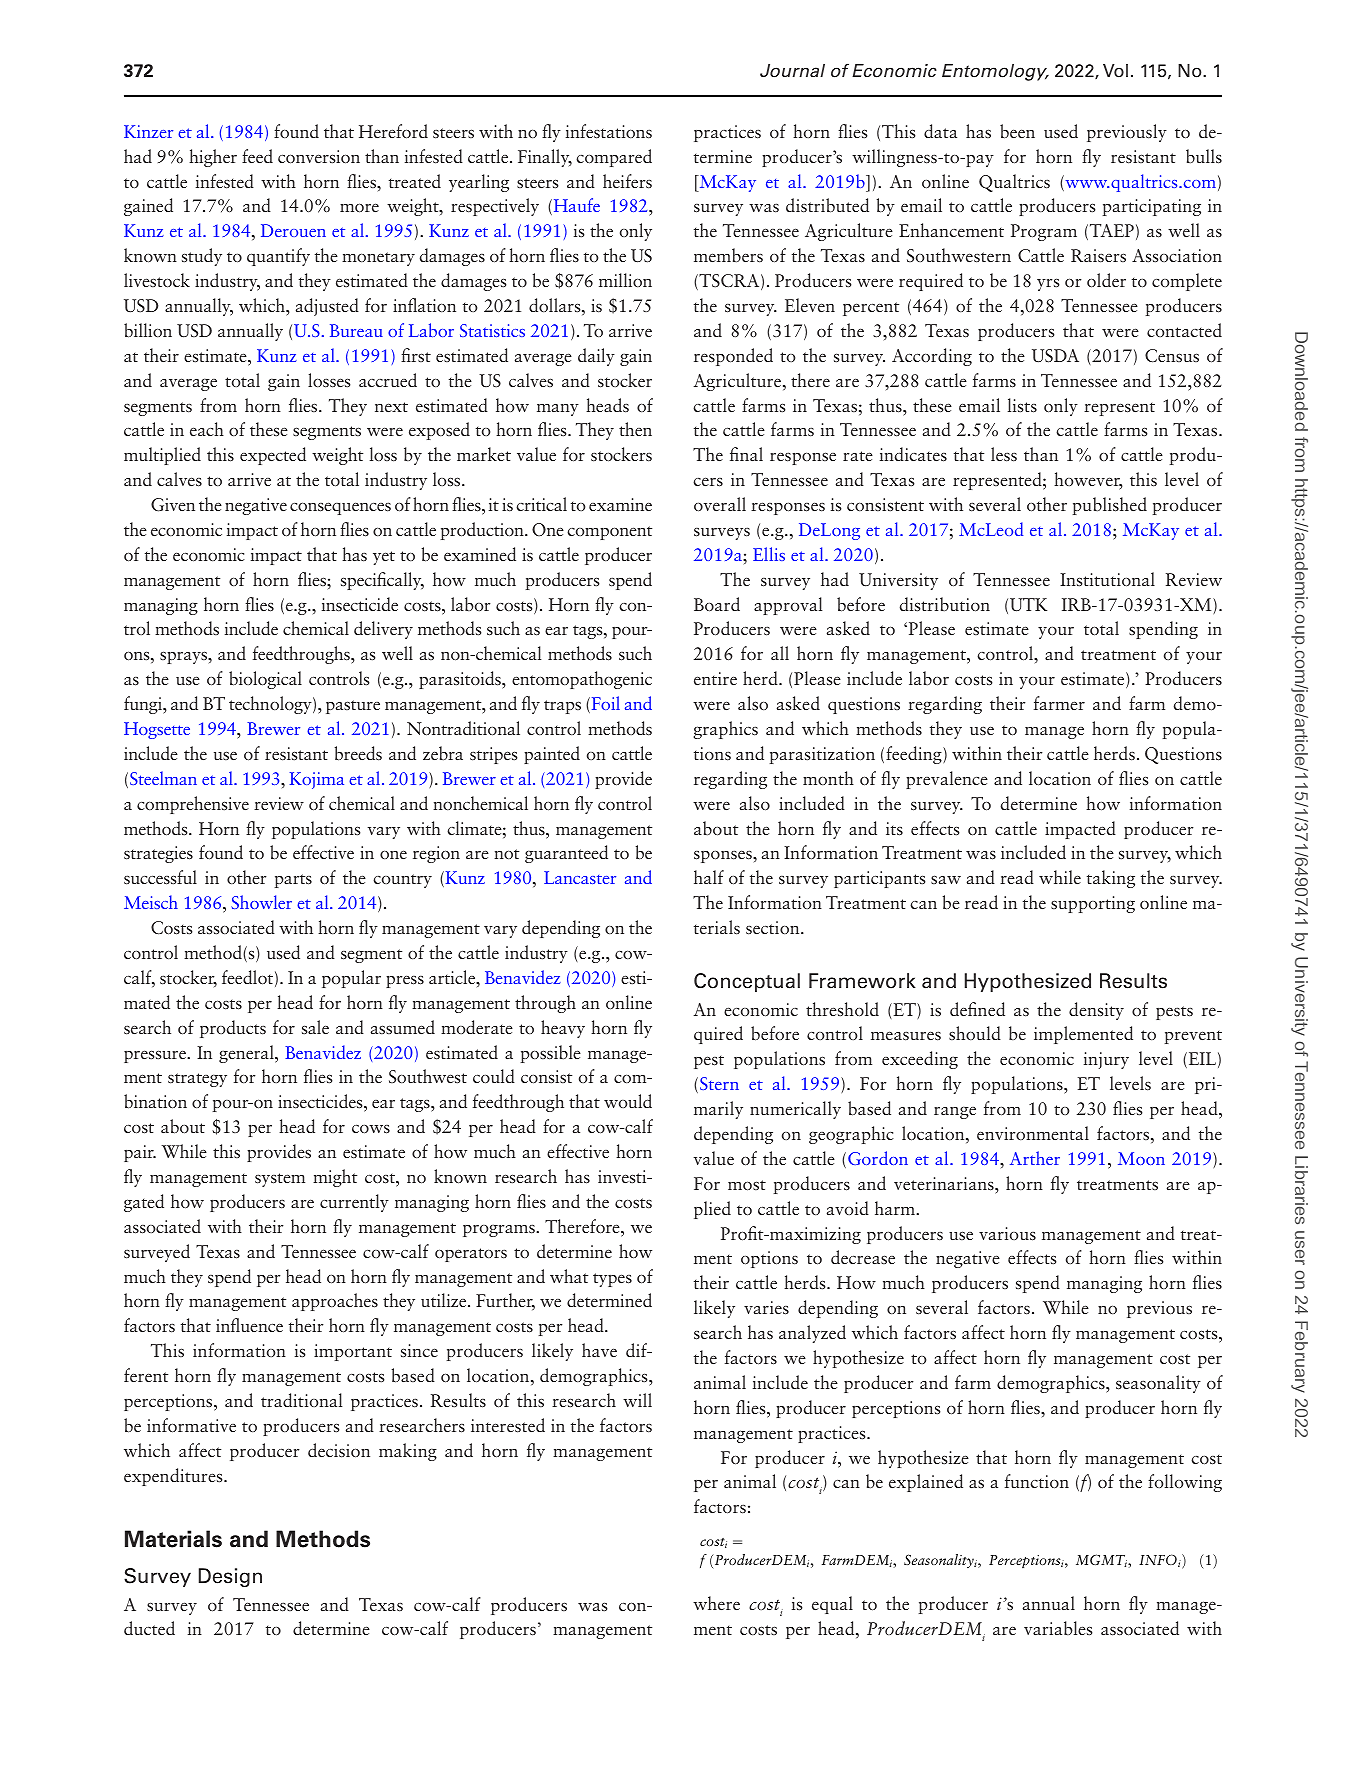 The width and height of the screenshot is (1346, 1770). Describe the element at coordinates (1017, 131) in the screenshot. I see `been` at that location.
